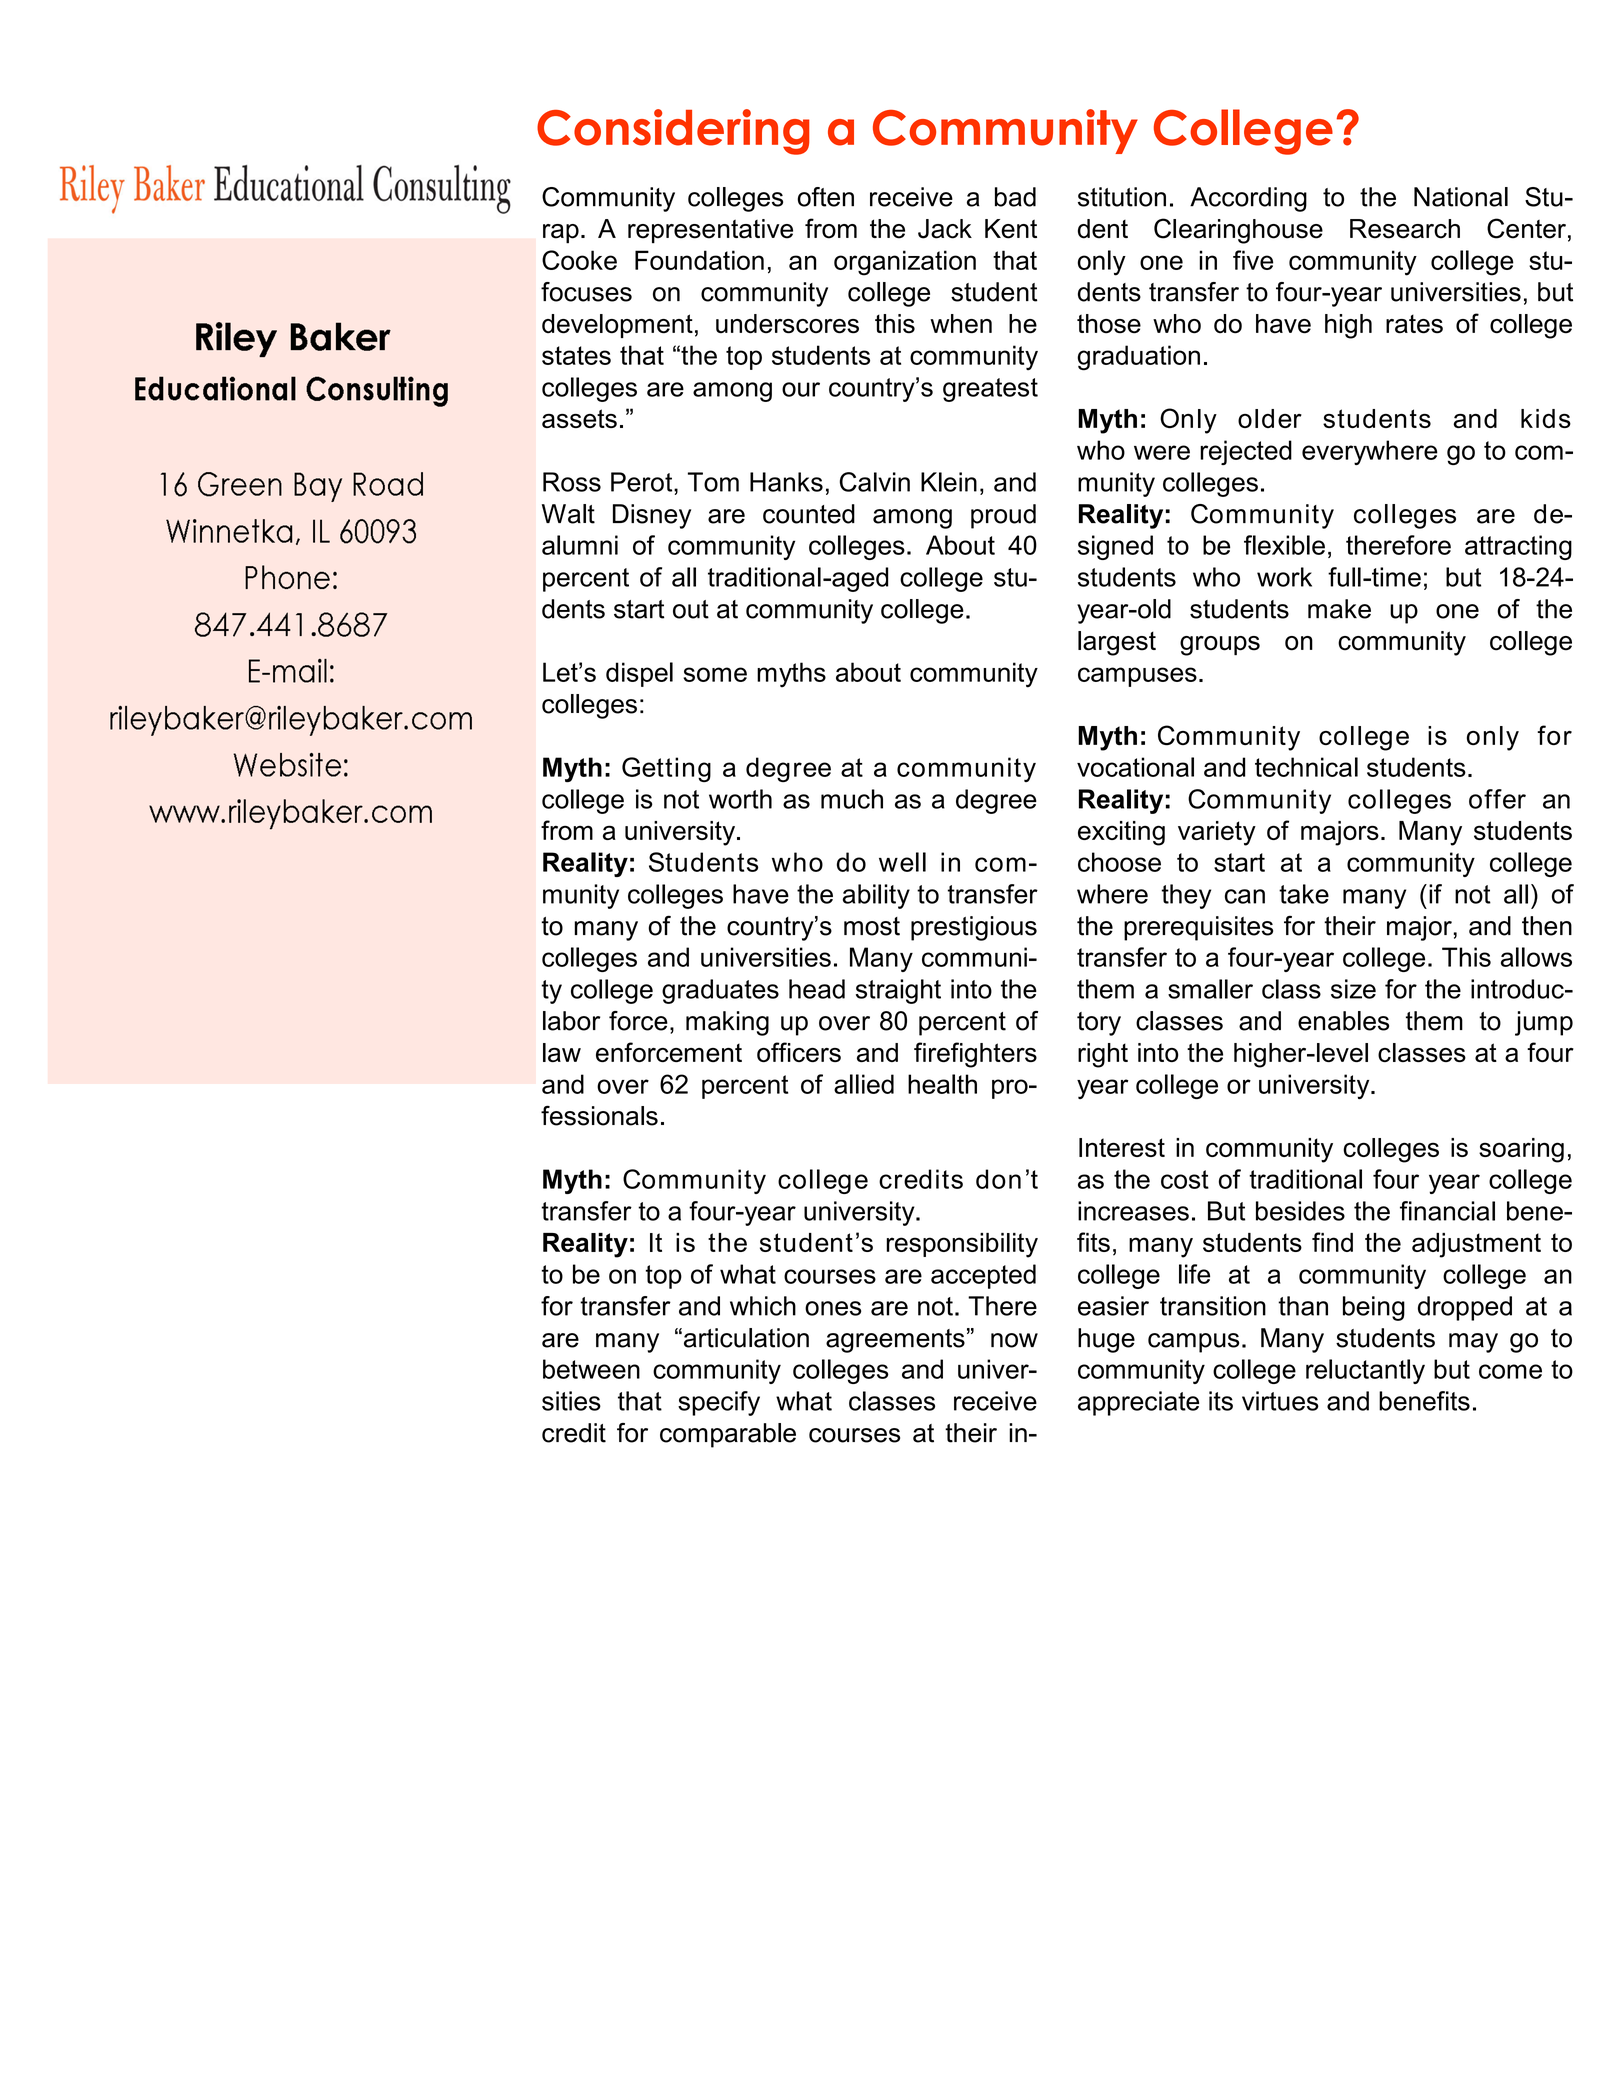 The image size is (1619, 2096). What do you see at coordinates (673, 132) in the document?
I see `Considering` at bounding box center [673, 132].
